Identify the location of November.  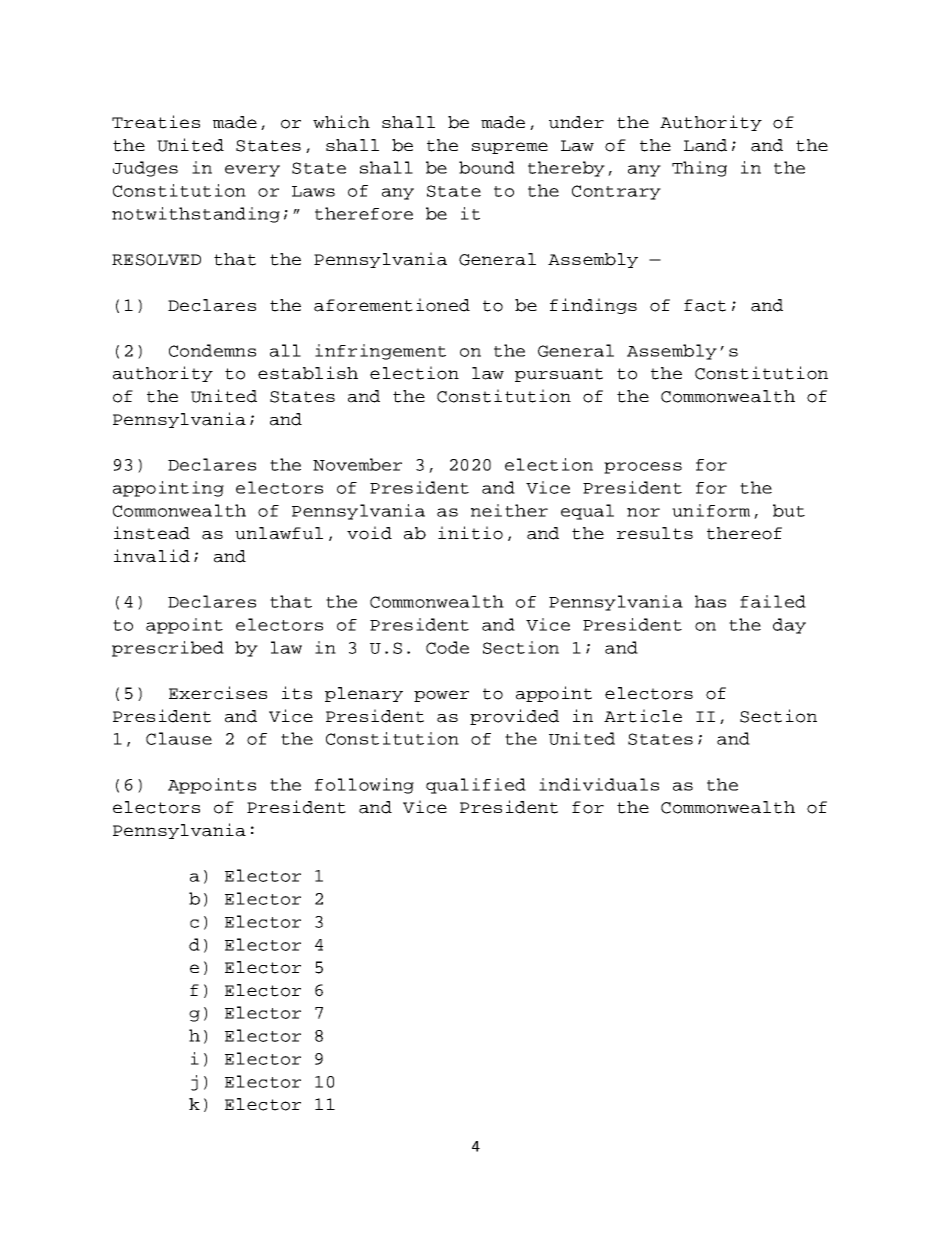
(357, 464).
